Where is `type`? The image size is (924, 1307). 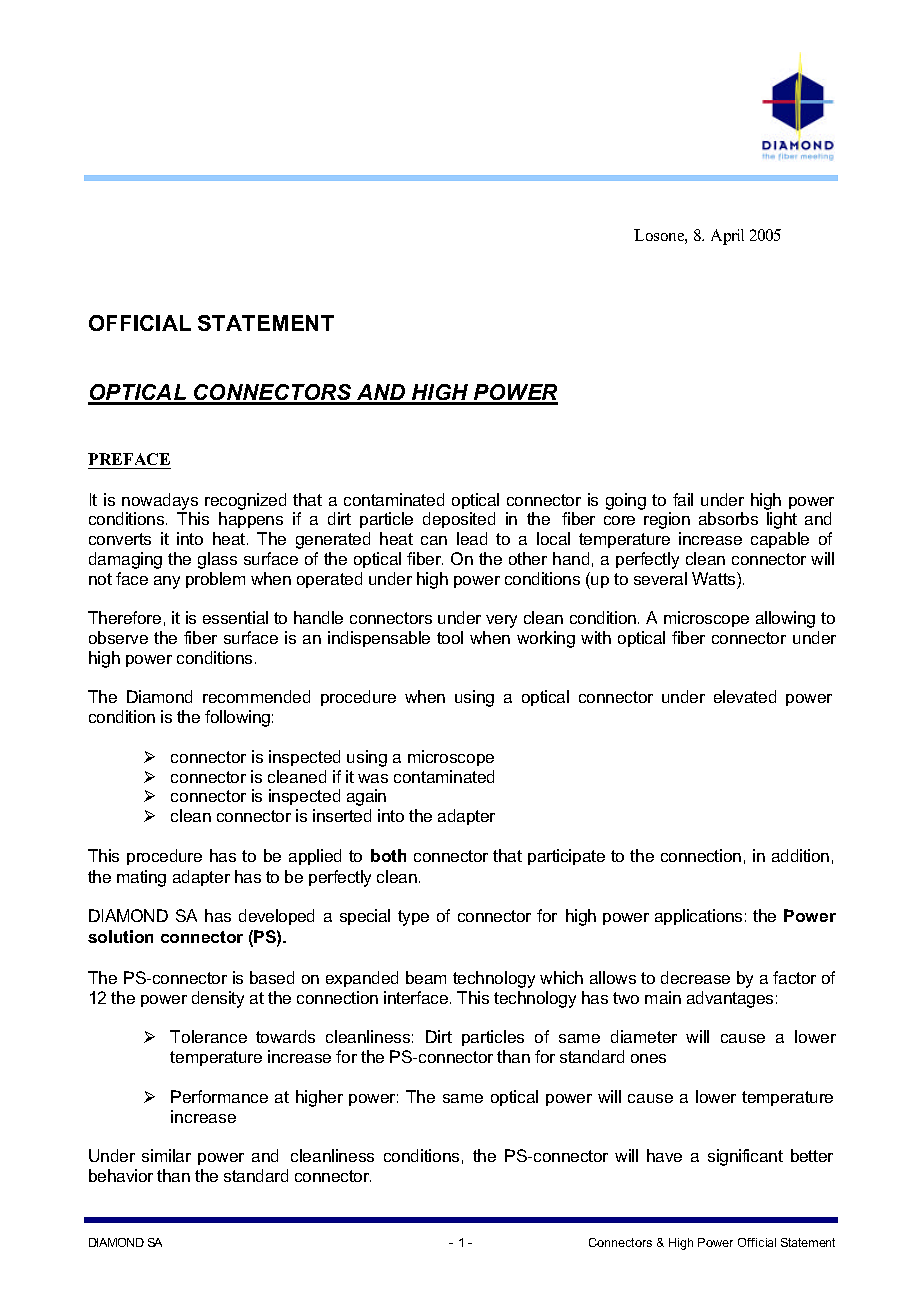
type is located at coordinates (413, 918).
